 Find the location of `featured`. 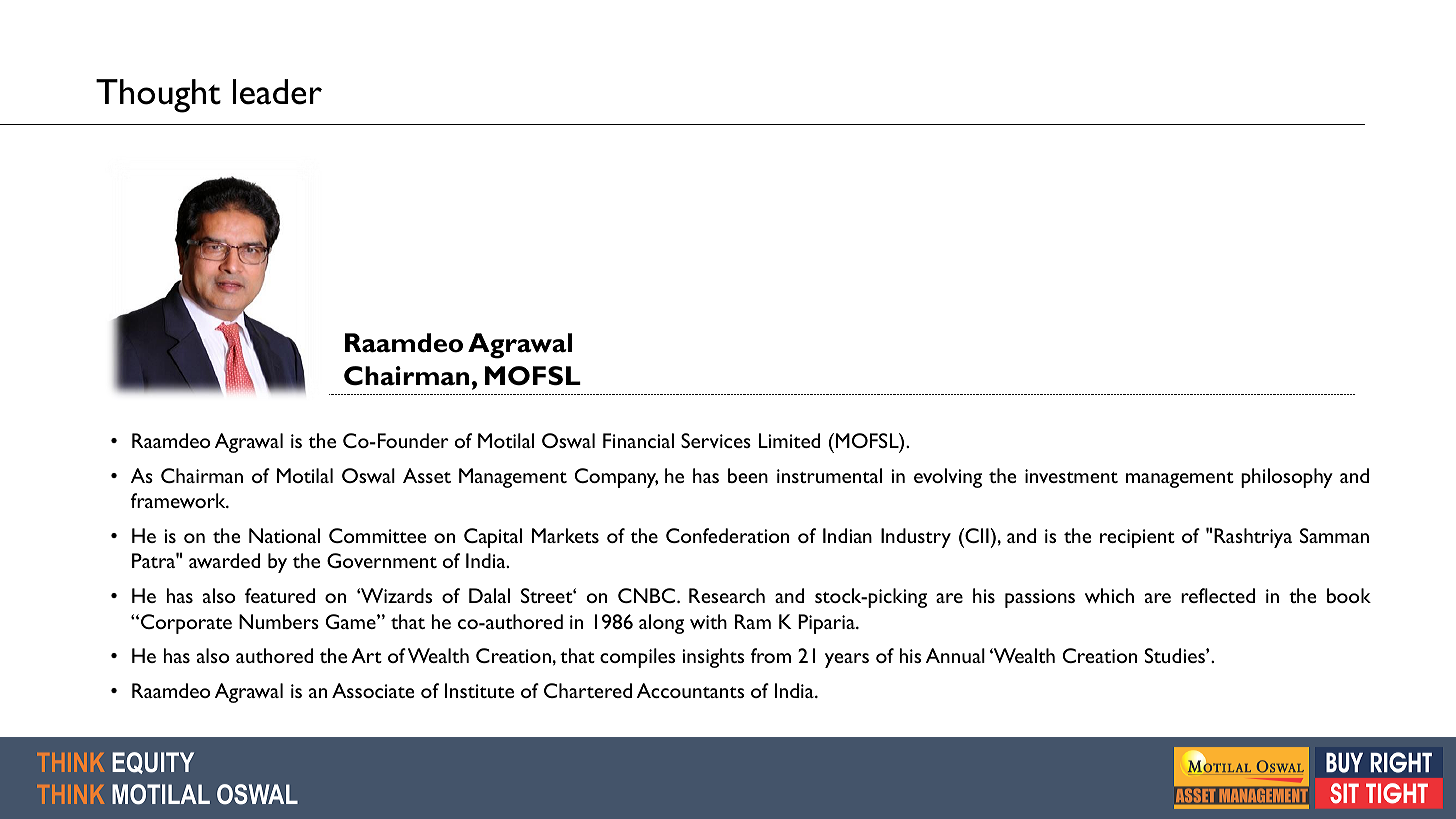

featured is located at coordinates (280, 595).
